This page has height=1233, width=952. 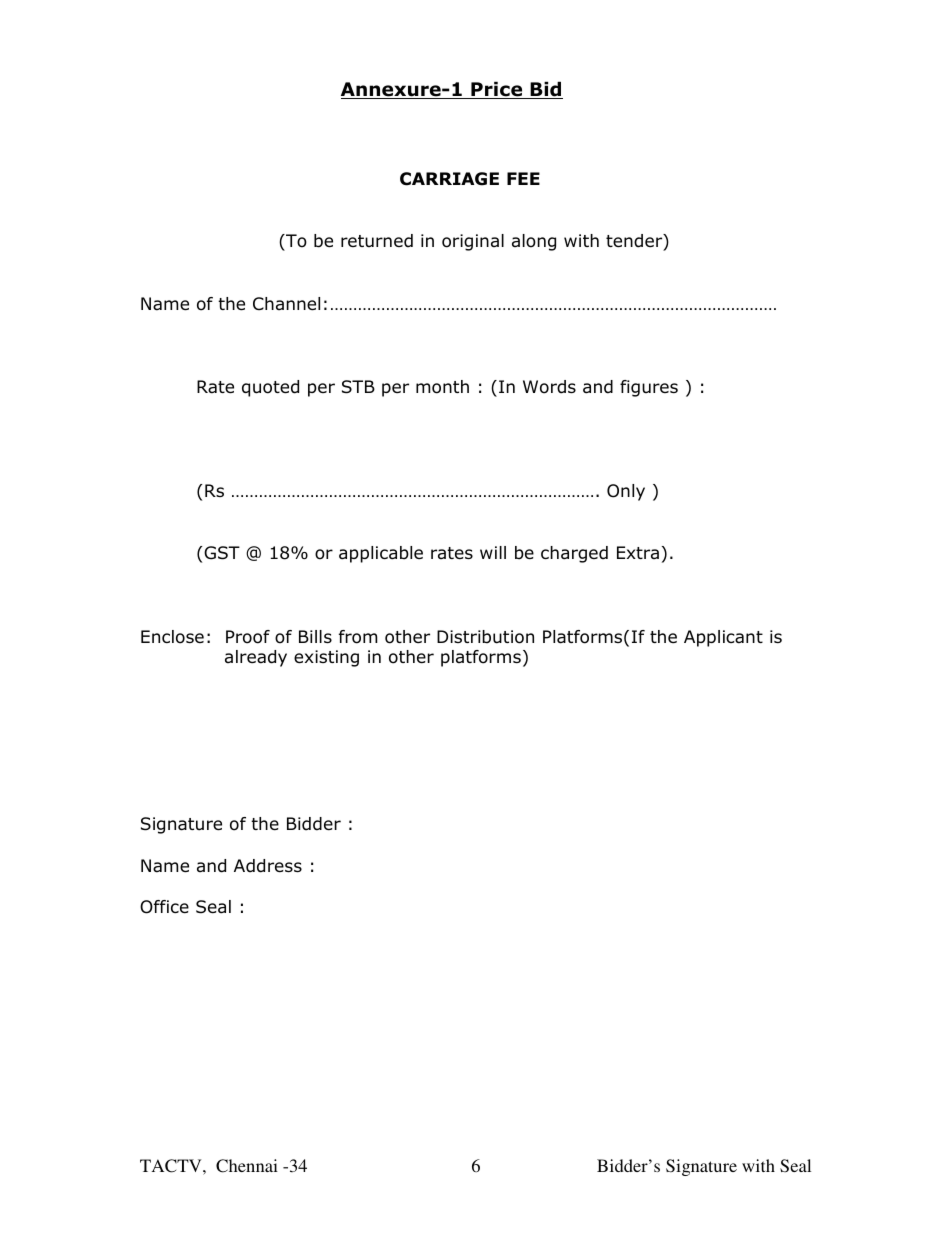 I want to click on Address, so click(x=268, y=866).
